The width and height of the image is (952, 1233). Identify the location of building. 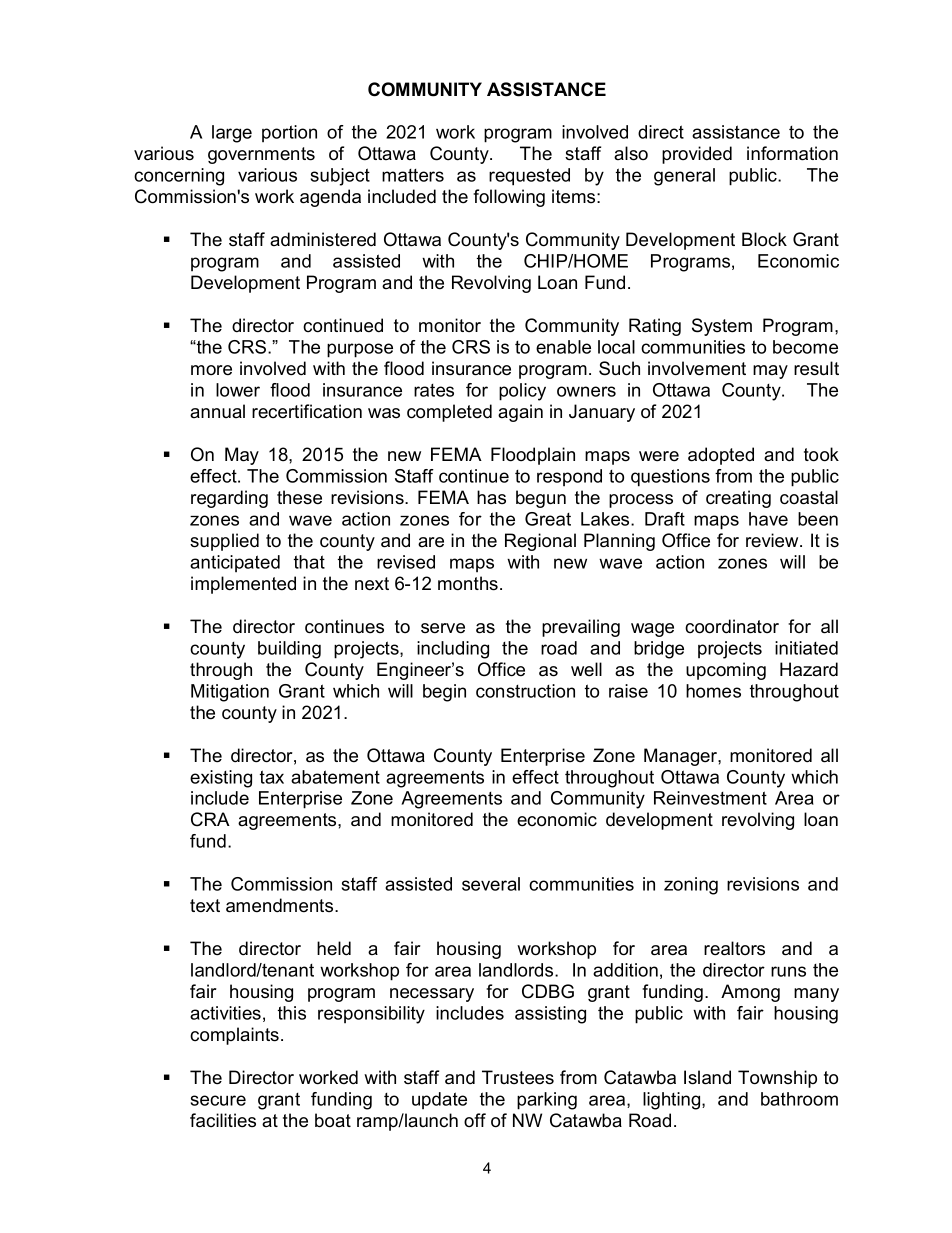
(289, 650).
